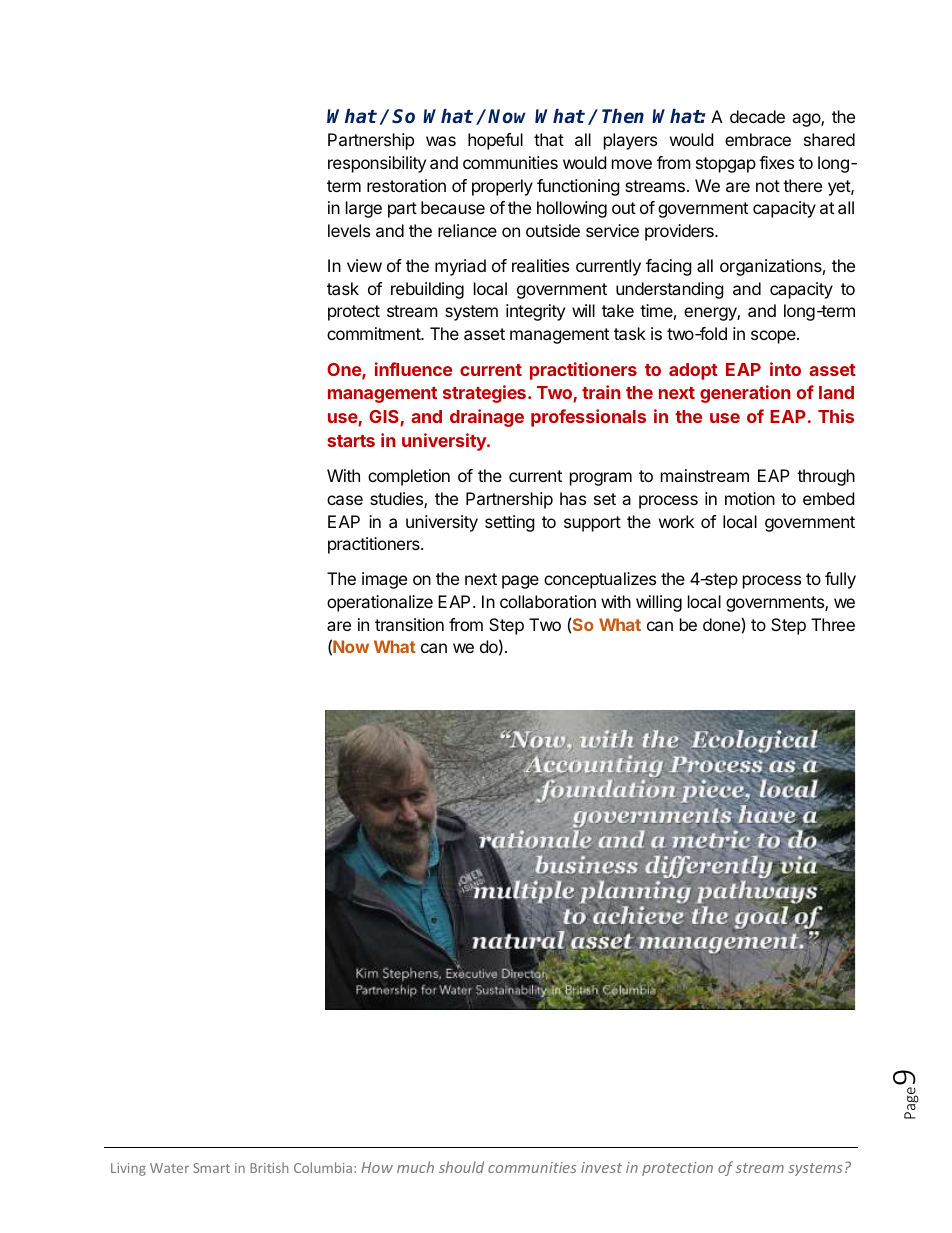  Describe the element at coordinates (461, 1167) in the screenshot. I see `should` at that location.
